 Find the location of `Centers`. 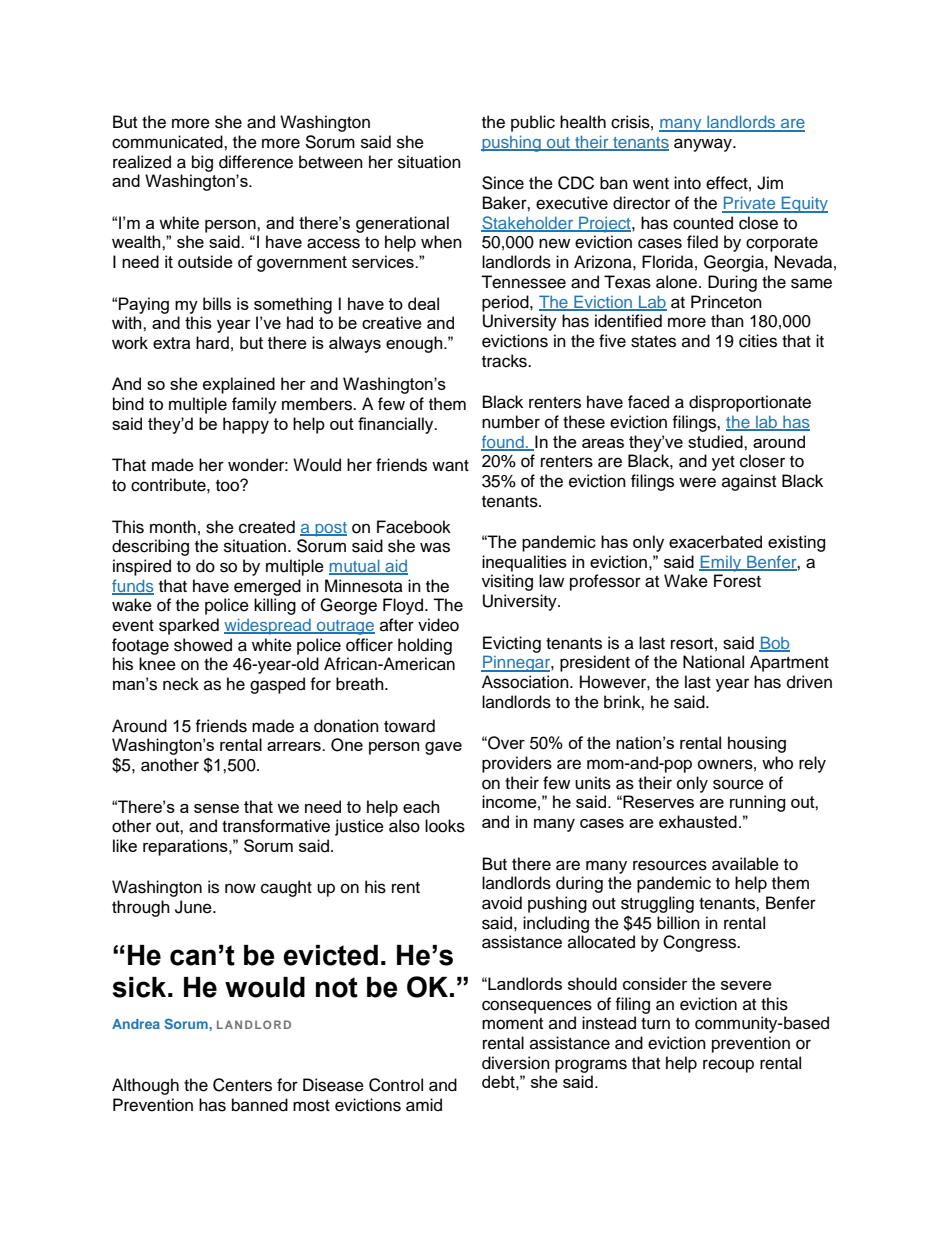

Centers is located at coordinates (242, 1085).
